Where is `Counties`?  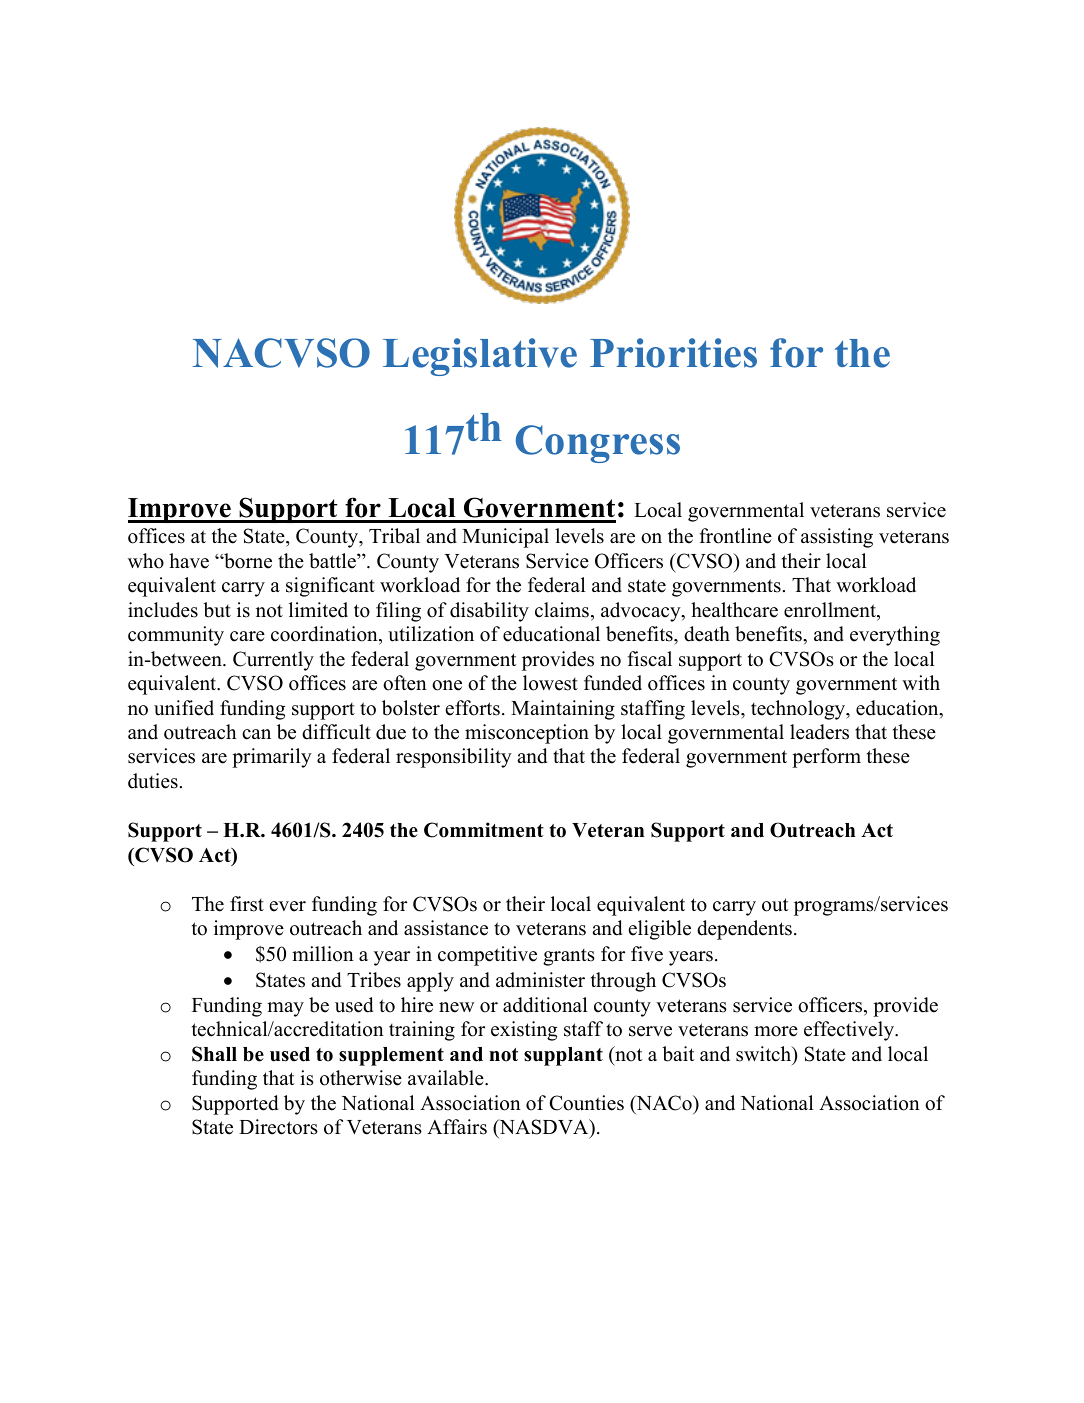
Counties is located at coordinates (586, 1103).
